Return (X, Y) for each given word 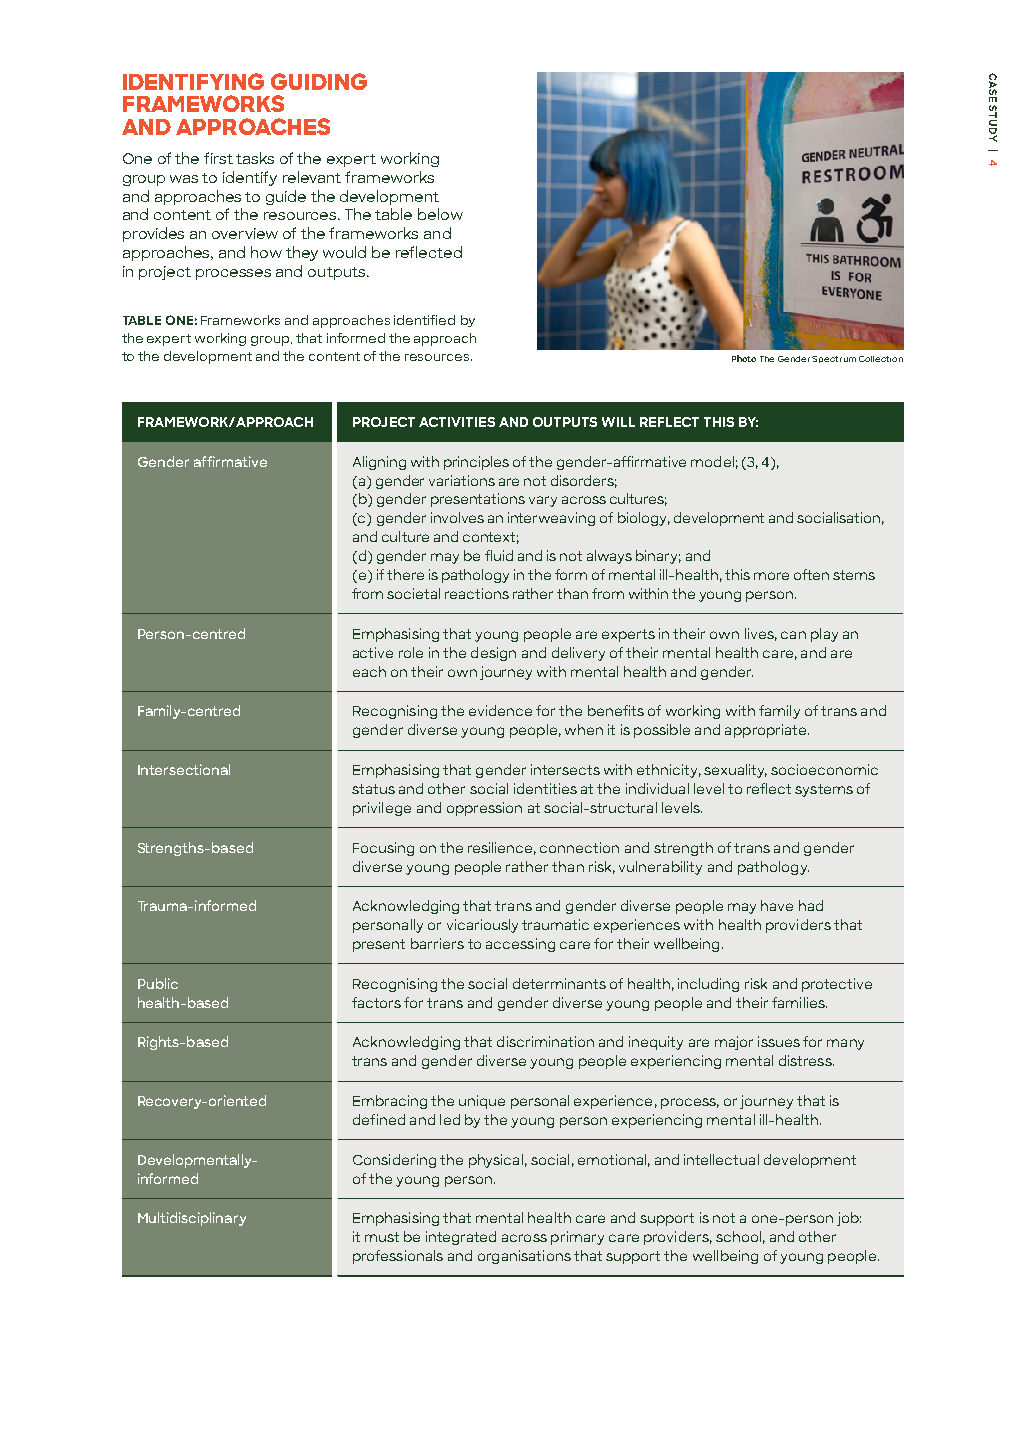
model (712, 461)
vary (543, 501)
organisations (524, 1257)
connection (579, 847)
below (440, 214)
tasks (255, 158)
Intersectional (184, 769)
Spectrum (834, 359)
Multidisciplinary (192, 1219)
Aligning (379, 463)
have (777, 905)
